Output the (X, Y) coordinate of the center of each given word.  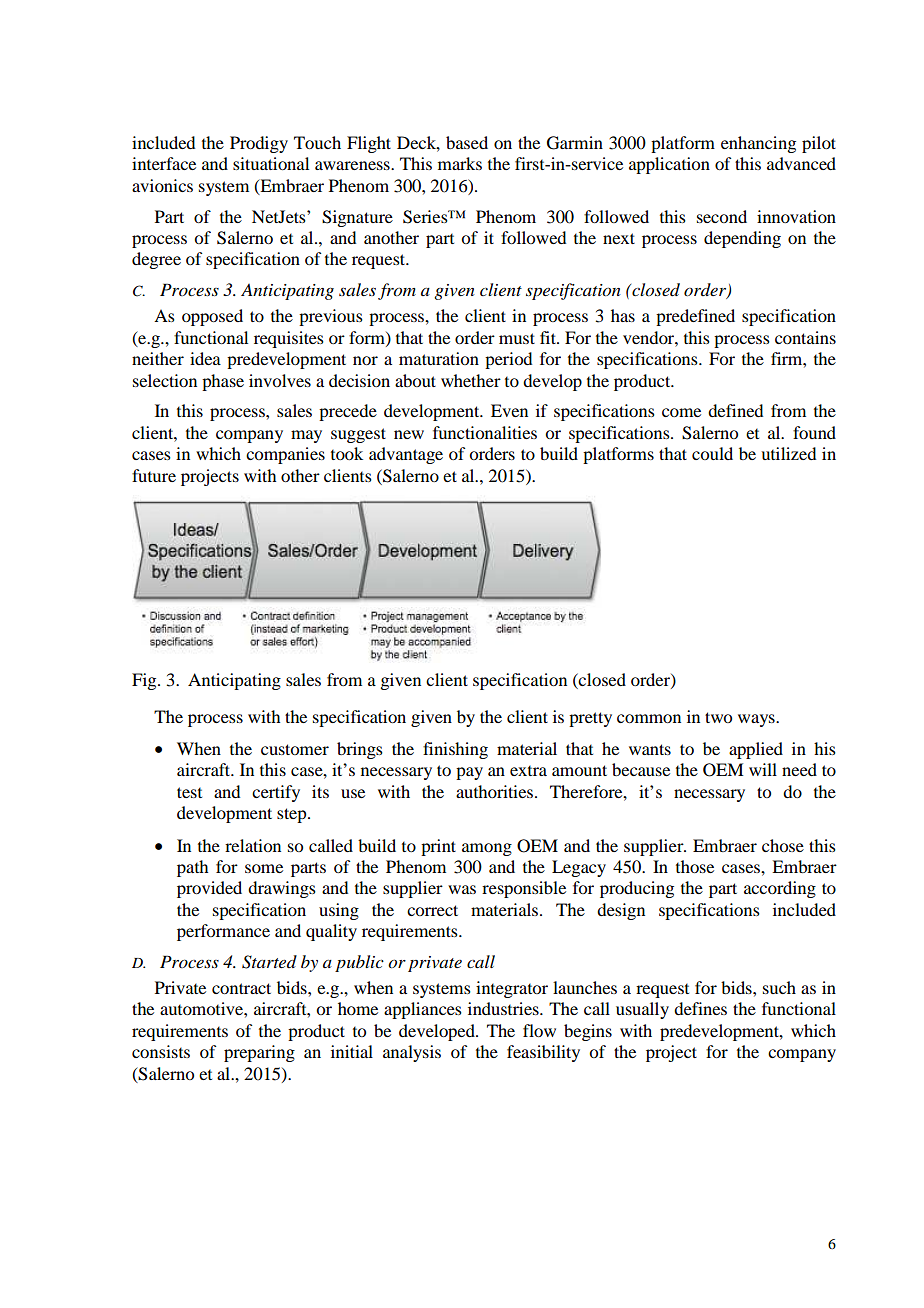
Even (509, 410)
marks (460, 163)
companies (285, 455)
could (712, 453)
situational (271, 163)
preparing (259, 1053)
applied (756, 750)
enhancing (758, 144)
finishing (455, 750)
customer (295, 749)
